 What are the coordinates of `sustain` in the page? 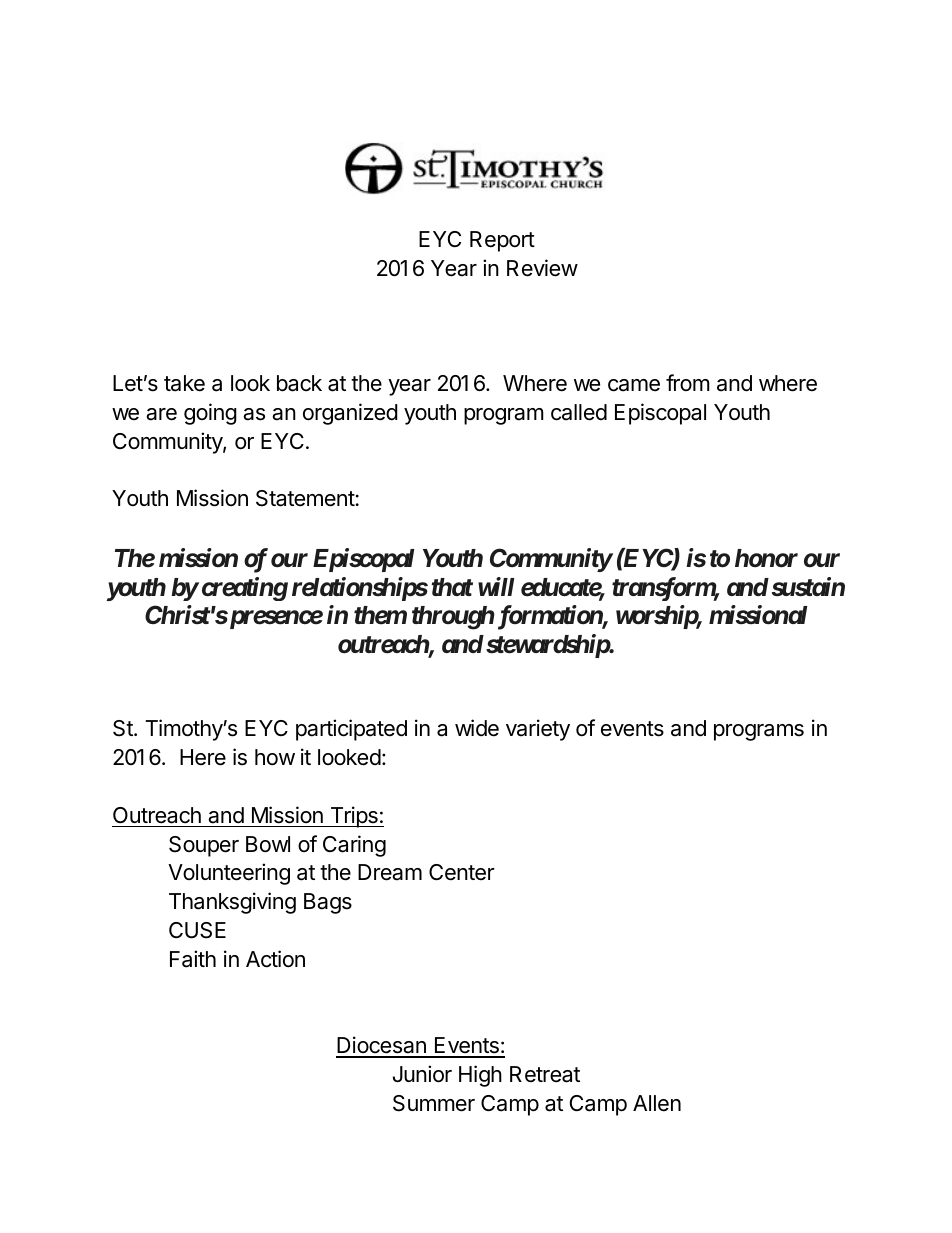 It's located at (806, 587).
